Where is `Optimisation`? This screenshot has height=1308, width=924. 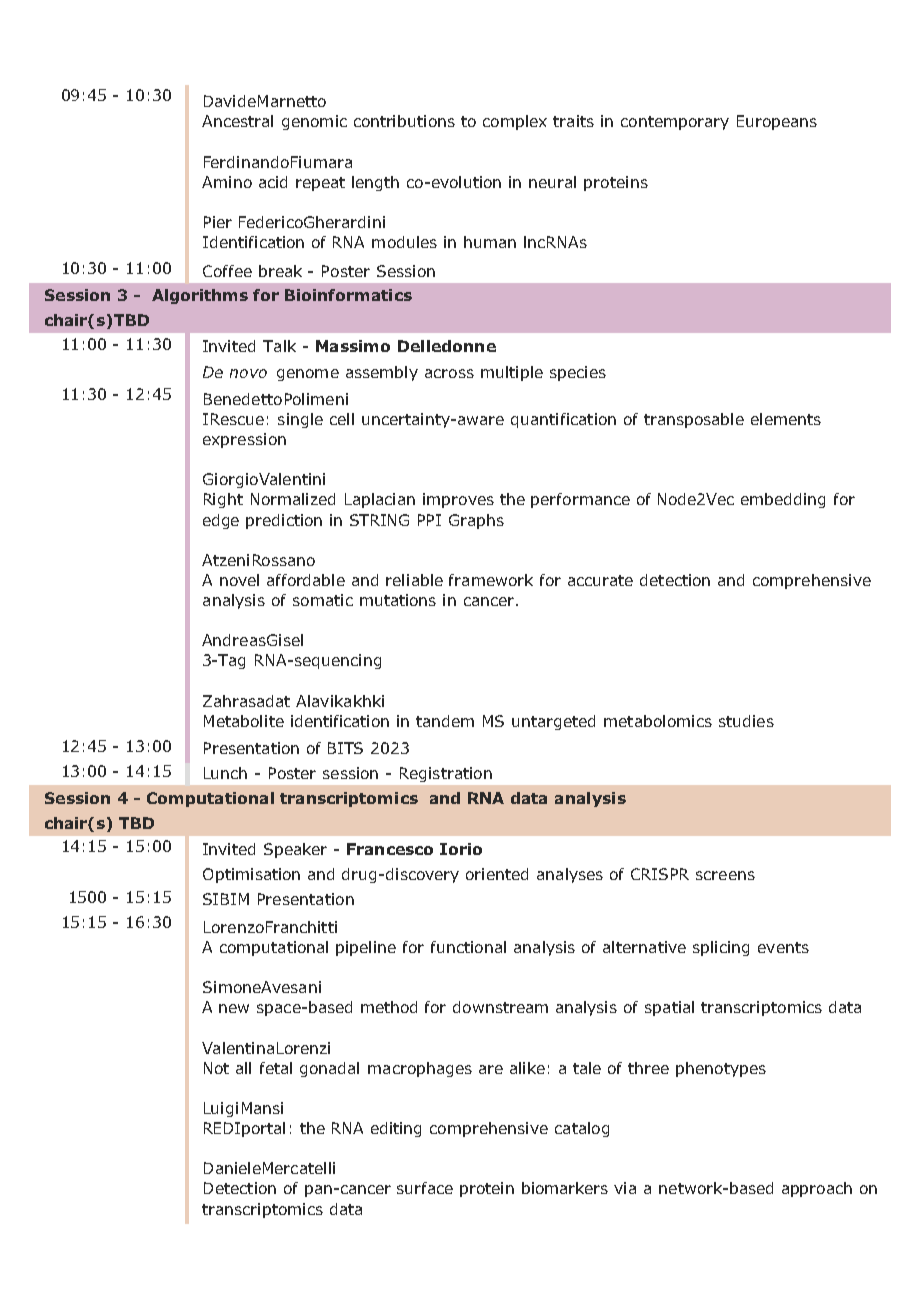
Optimisation is located at coordinates (251, 875).
